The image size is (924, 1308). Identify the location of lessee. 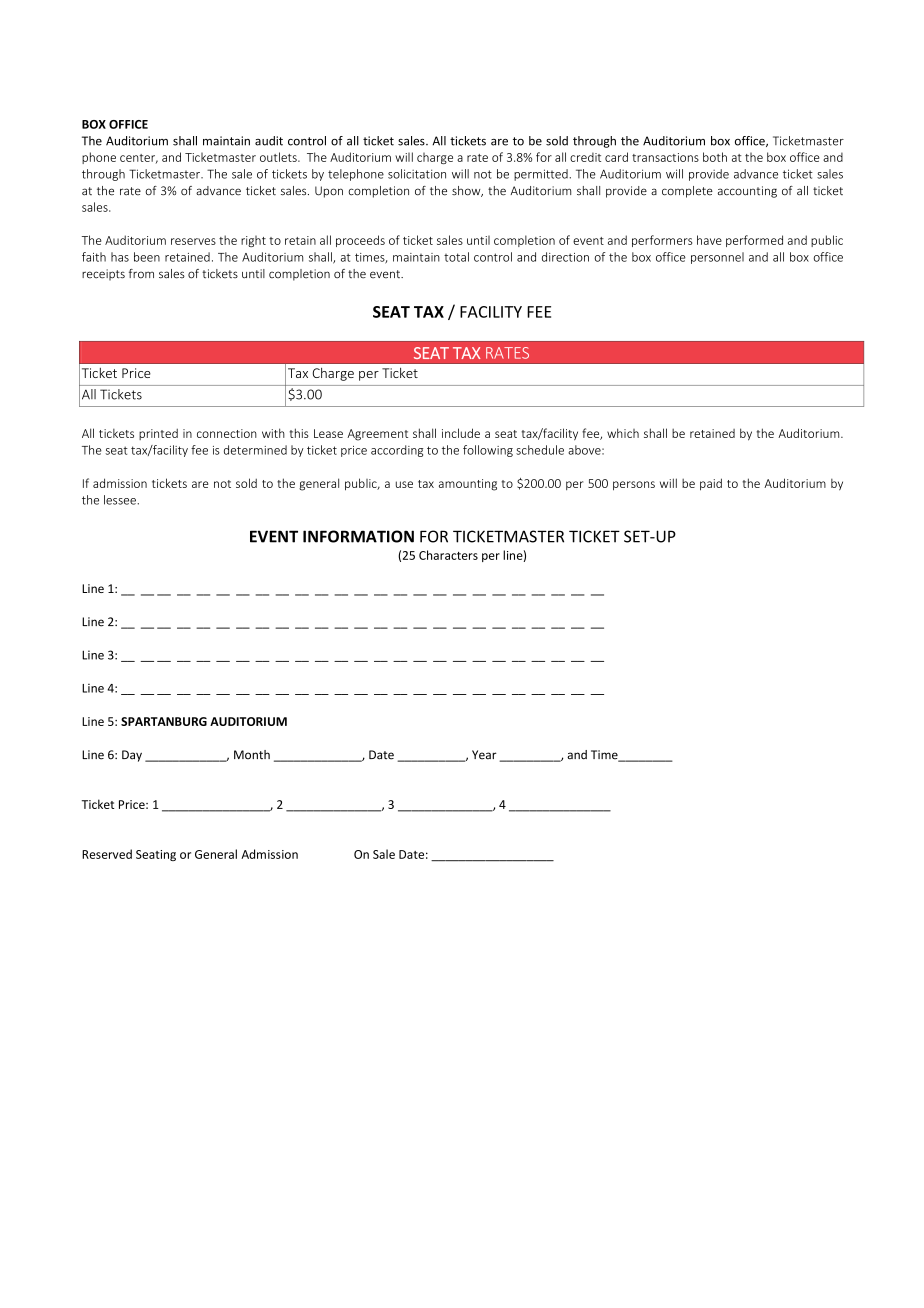
(120, 500).
